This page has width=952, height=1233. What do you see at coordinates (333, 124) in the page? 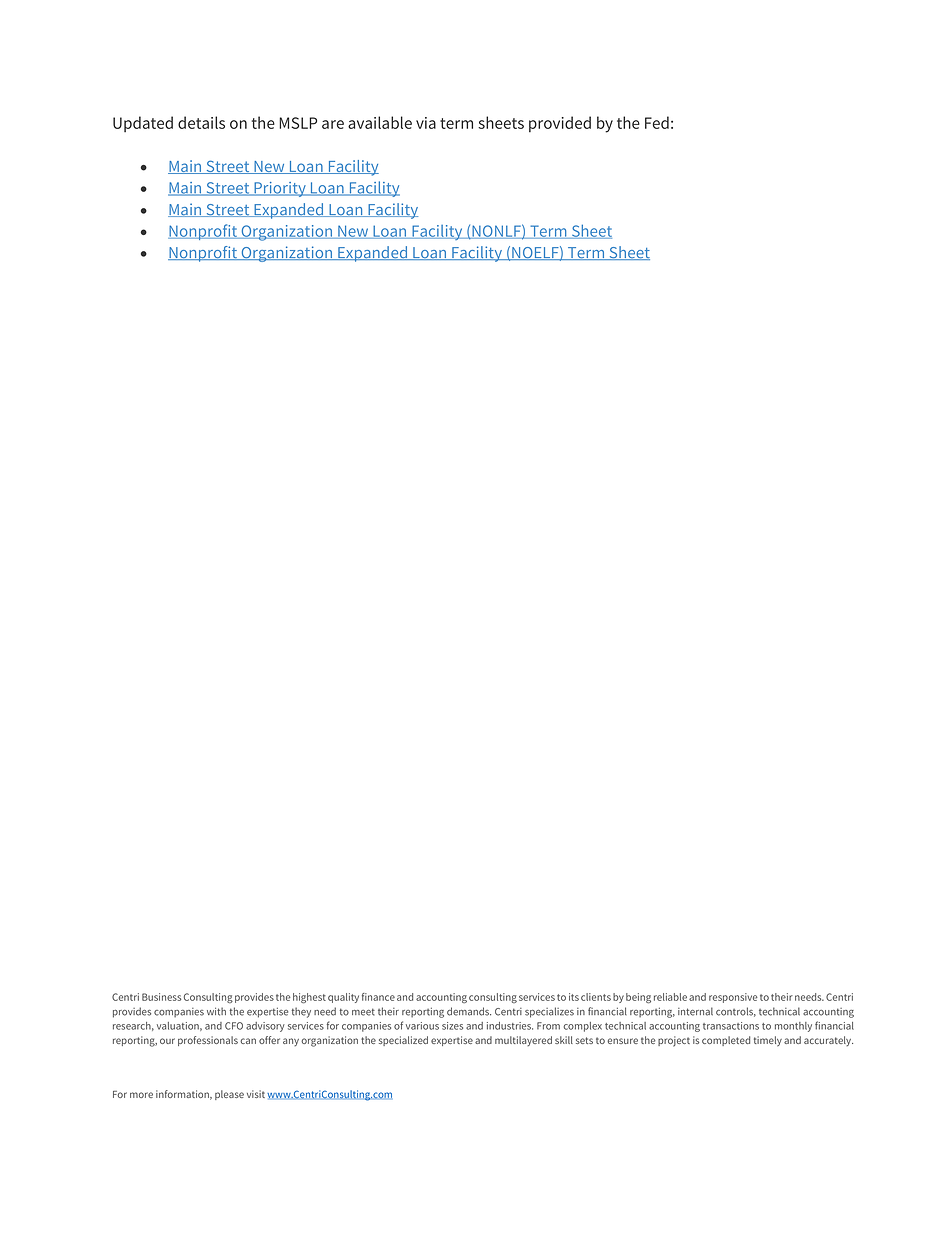
I see `are` at bounding box center [333, 124].
